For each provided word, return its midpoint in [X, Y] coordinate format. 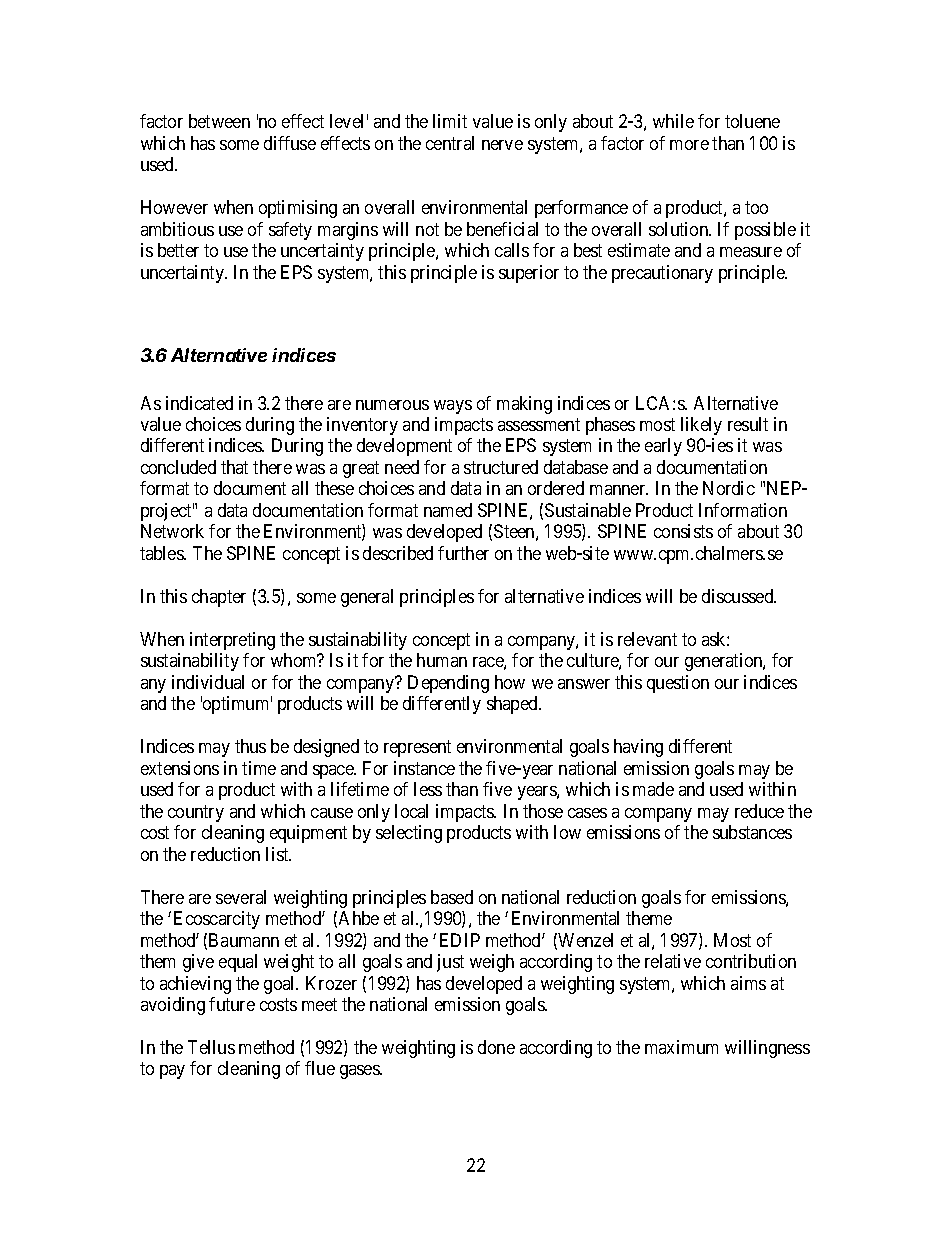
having [638, 748]
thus [250, 746]
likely [701, 426]
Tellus [211, 1047]
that [234, 467]
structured [501, 467]
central [450, 143]
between [219, 121]
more [689, 145]
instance [424, 768]
